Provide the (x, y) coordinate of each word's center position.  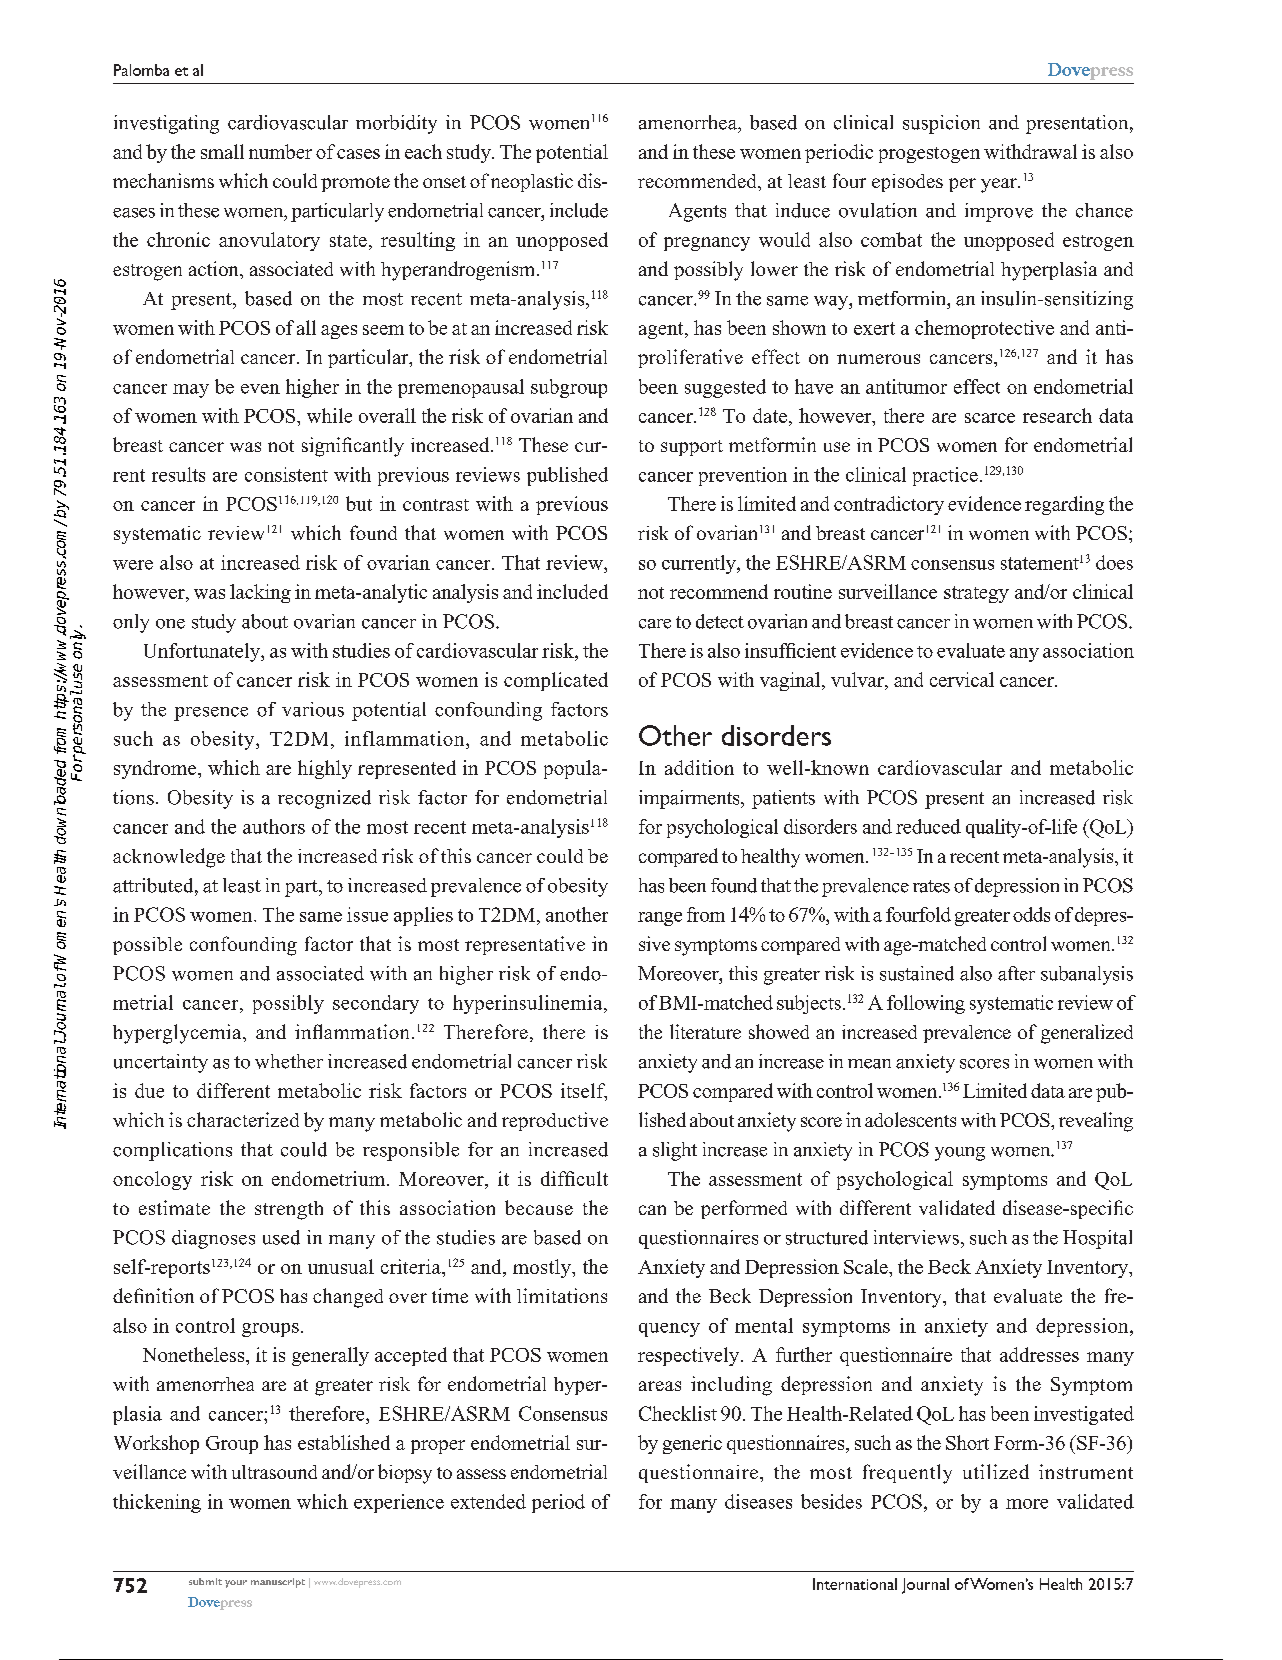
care (655, 624)
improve (999, 212)
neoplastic (532, 182)
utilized (996, 1471)
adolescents (910, 1119)
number (280, 151)
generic (692, 1444)
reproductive (555, 1121)
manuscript (278, 1583)
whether (289, 1061)
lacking (260, 593)
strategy (976, 594)
